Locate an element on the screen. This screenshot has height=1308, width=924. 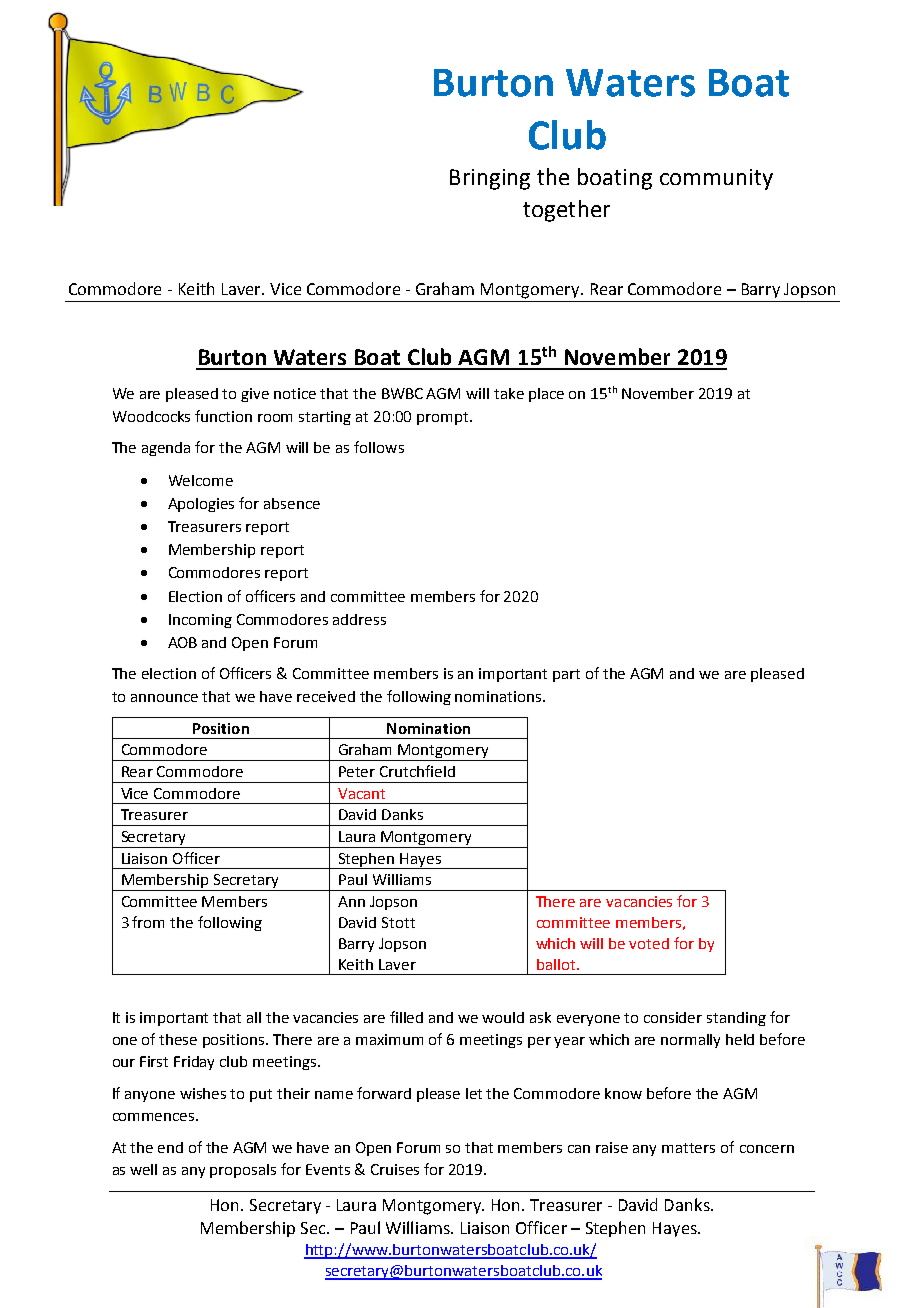
matters is located at coordinates (688, 1148).
